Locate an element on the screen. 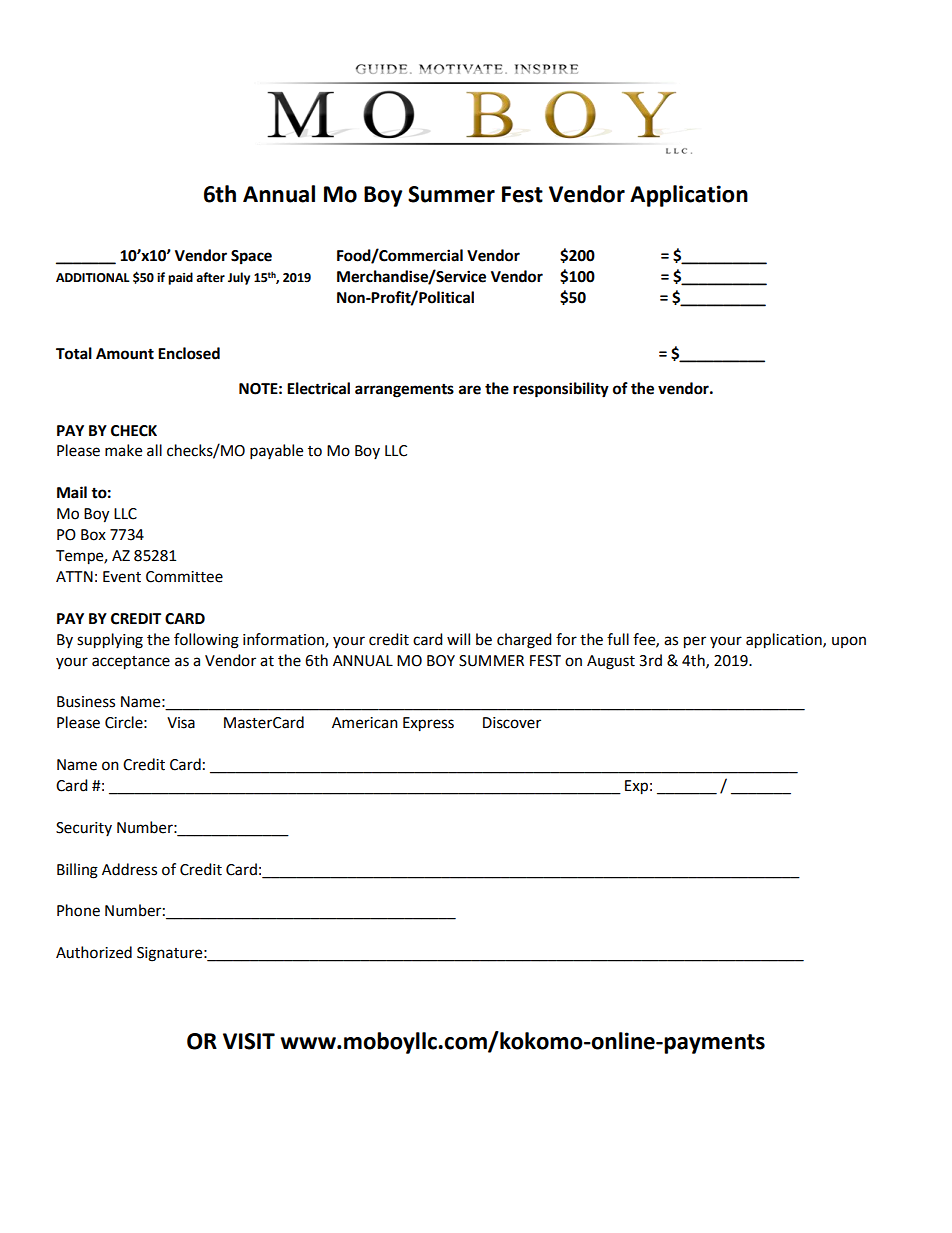 This screenshot has width=952, height=1233. acceptance is located at coordinates (131, 663).
